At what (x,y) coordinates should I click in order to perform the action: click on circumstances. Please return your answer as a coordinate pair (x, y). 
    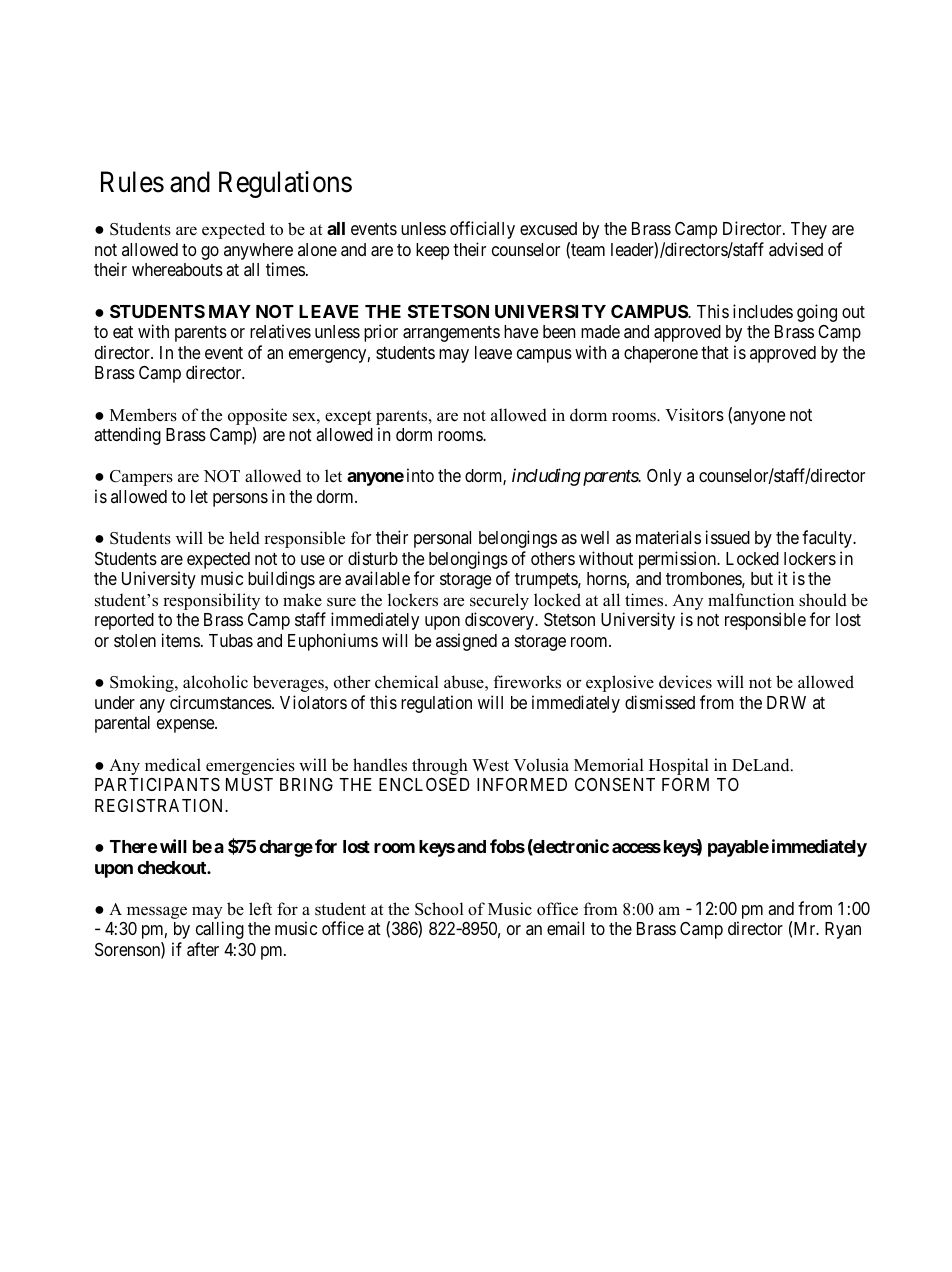
    Looking at the image, I should click on (221, 702).
